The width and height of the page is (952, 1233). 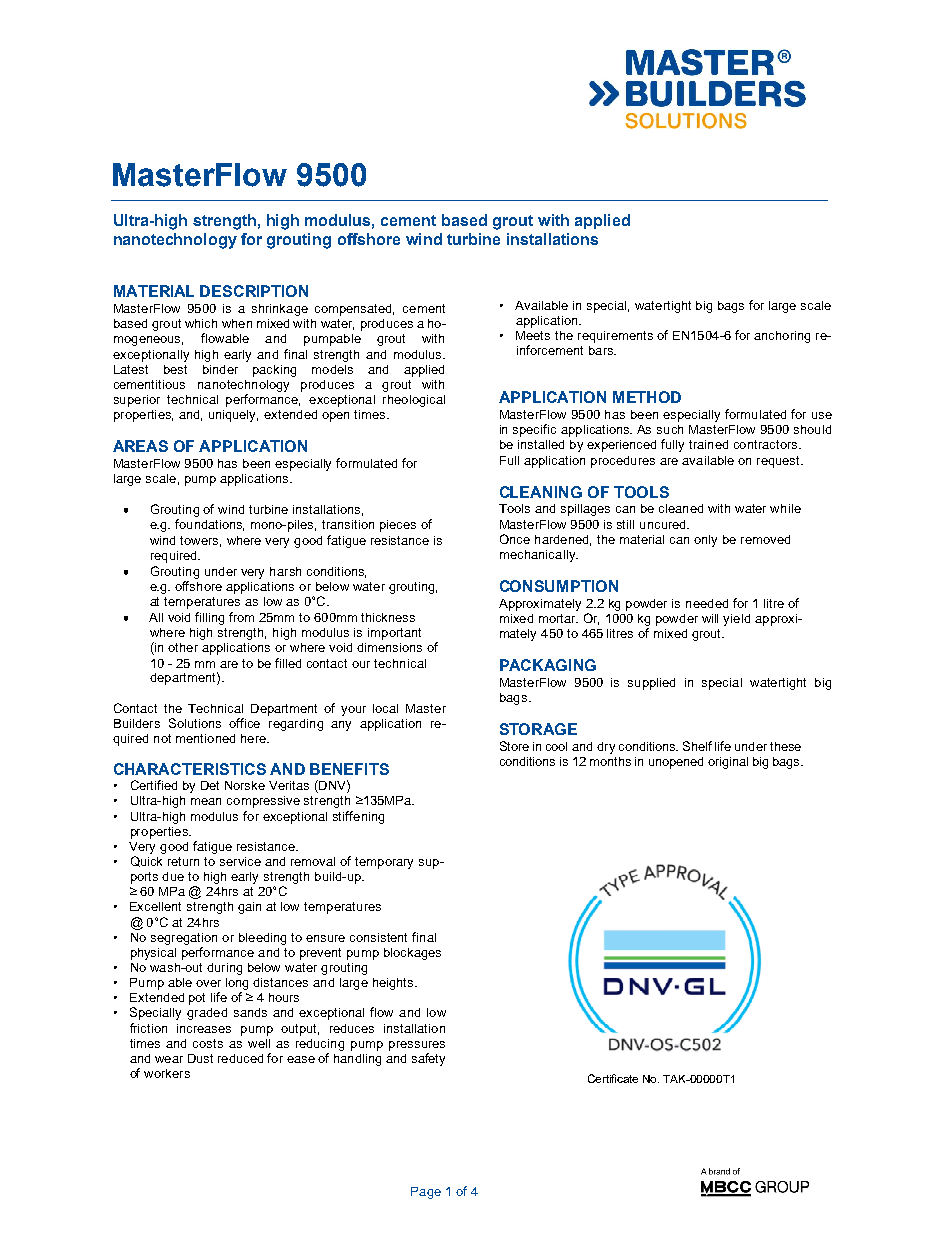 What do you see at coordinates (426, 1193) in the page?
I see `Page` at bounding box center [426, 1193].
